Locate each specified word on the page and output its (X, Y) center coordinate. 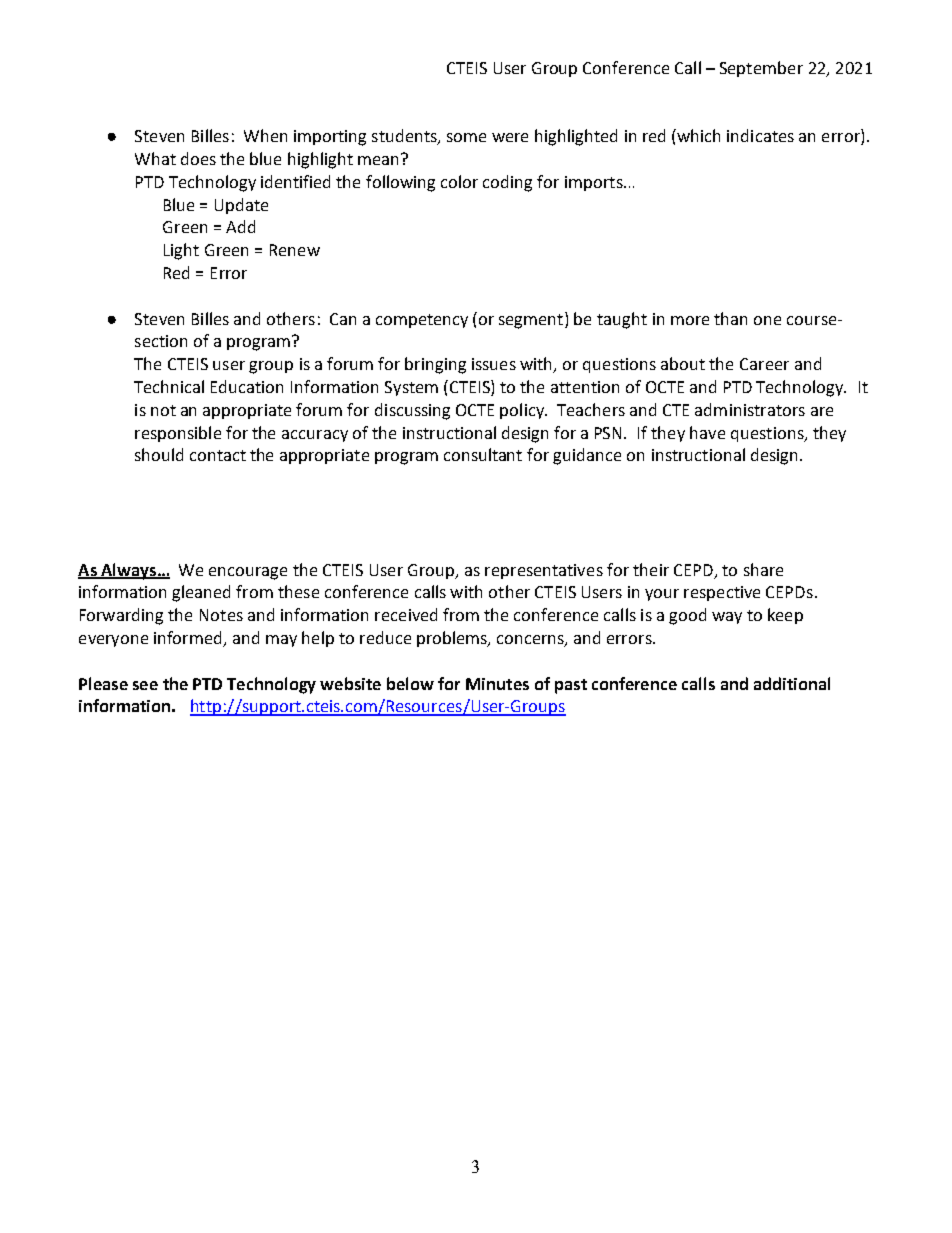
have (707, 432)
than (730, 318)
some (466, 137)
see (145, 685)
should (159, 454)
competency (422, 321)
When (265, 135)
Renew (295, 250)
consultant (483, 454)
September (761, 69)
